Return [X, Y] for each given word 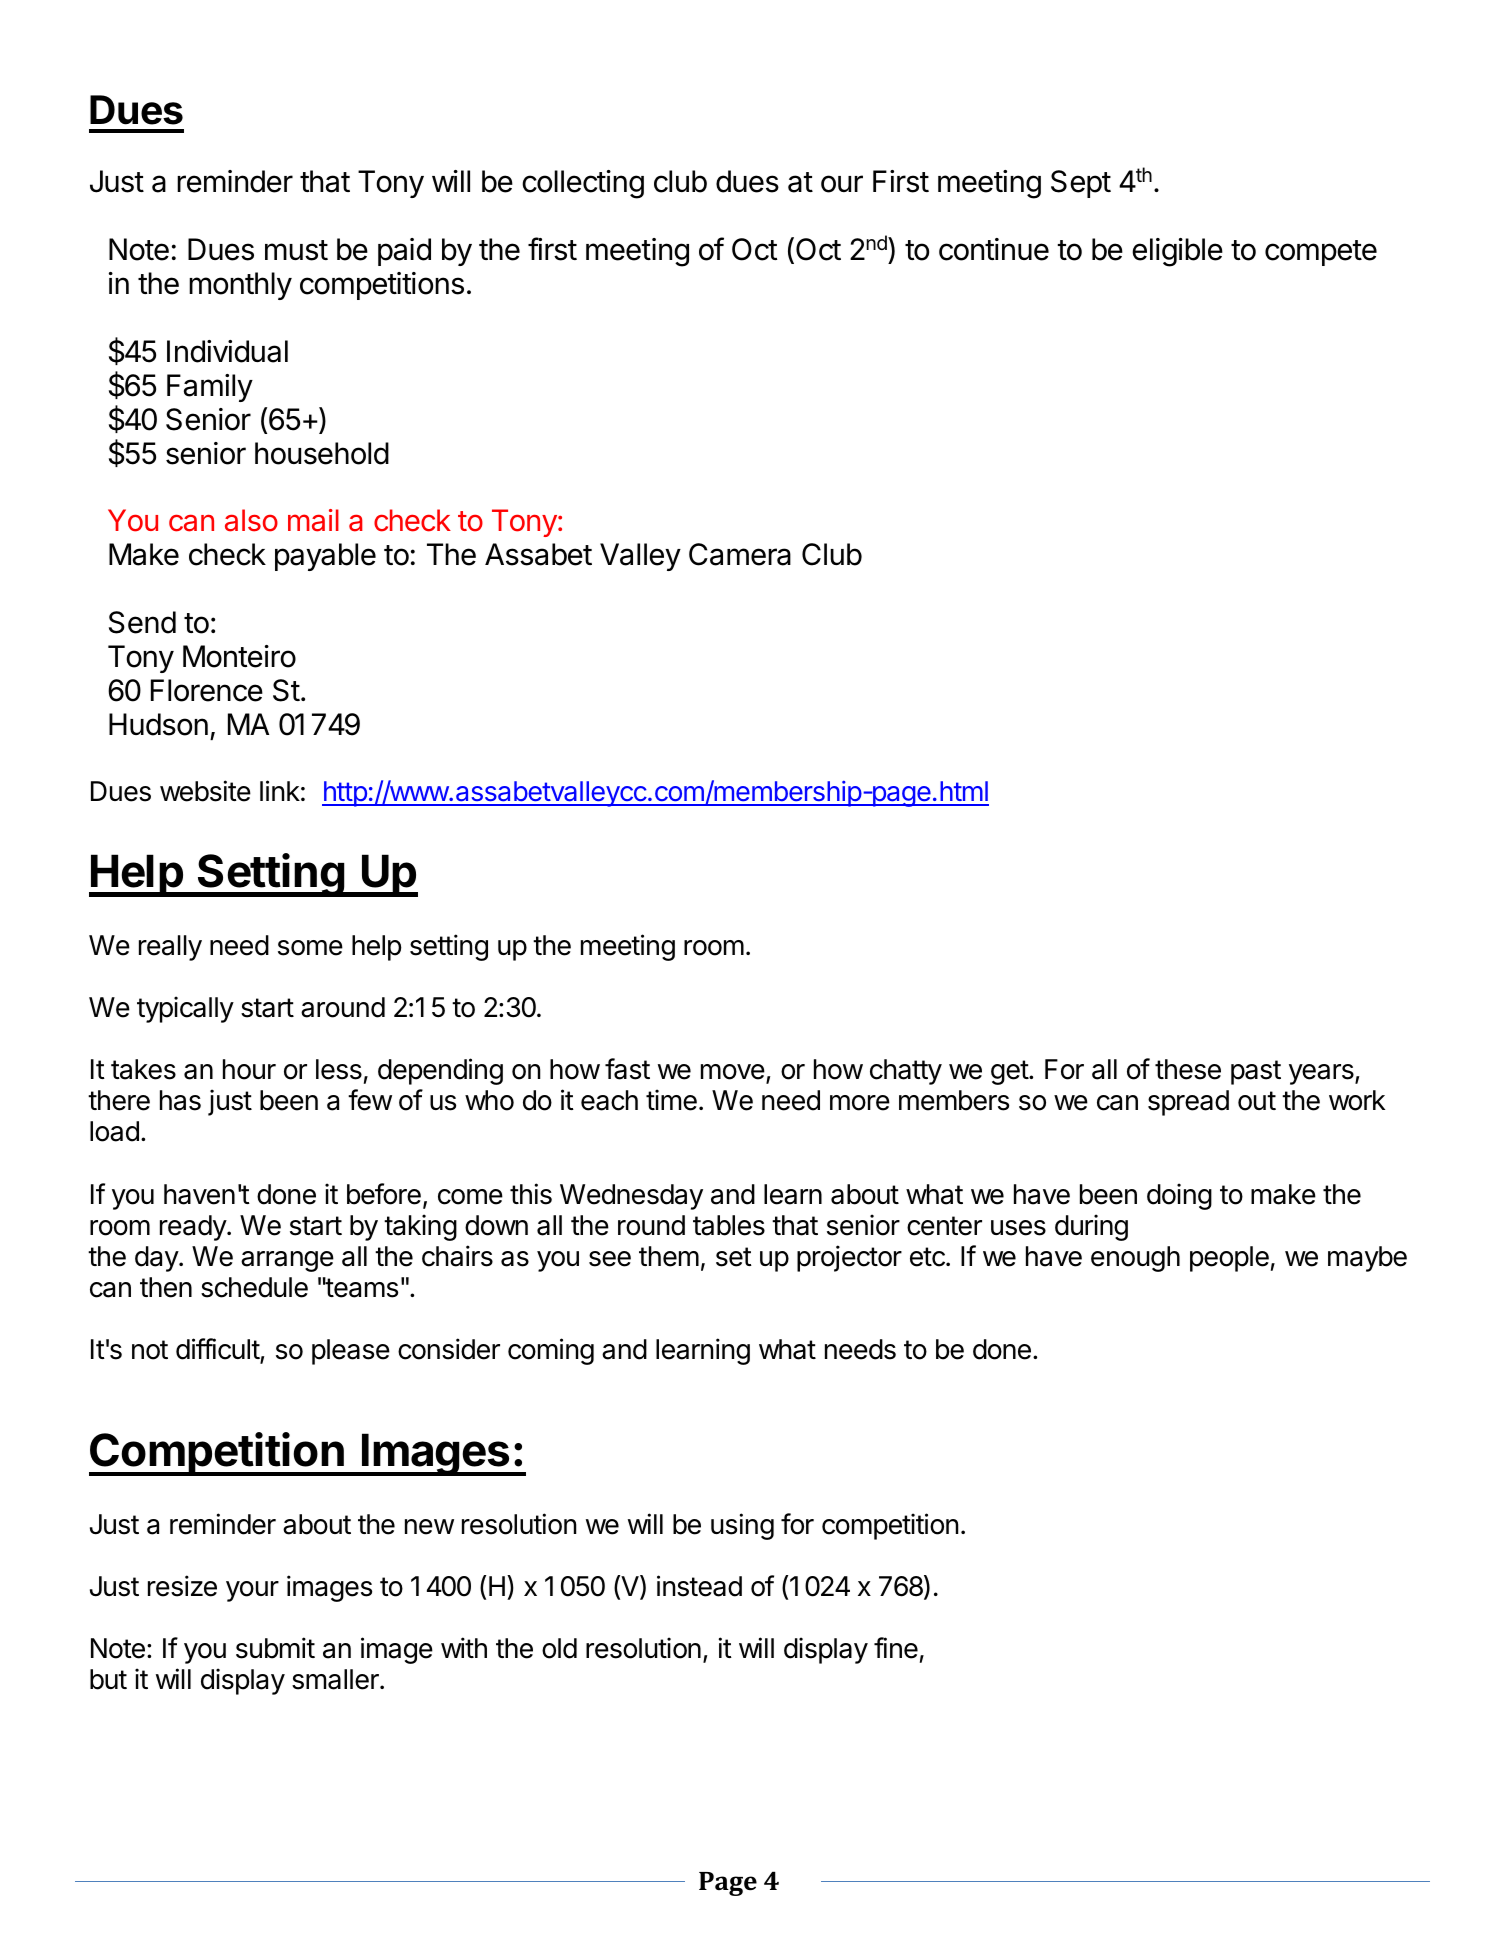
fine [896, 1648]
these [1188, 1069]
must [296, 250]
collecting [583, 184]
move [733, 1072]
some [310, 948]
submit [275, 1648]
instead [699, 1586]
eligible [1177, 252]
